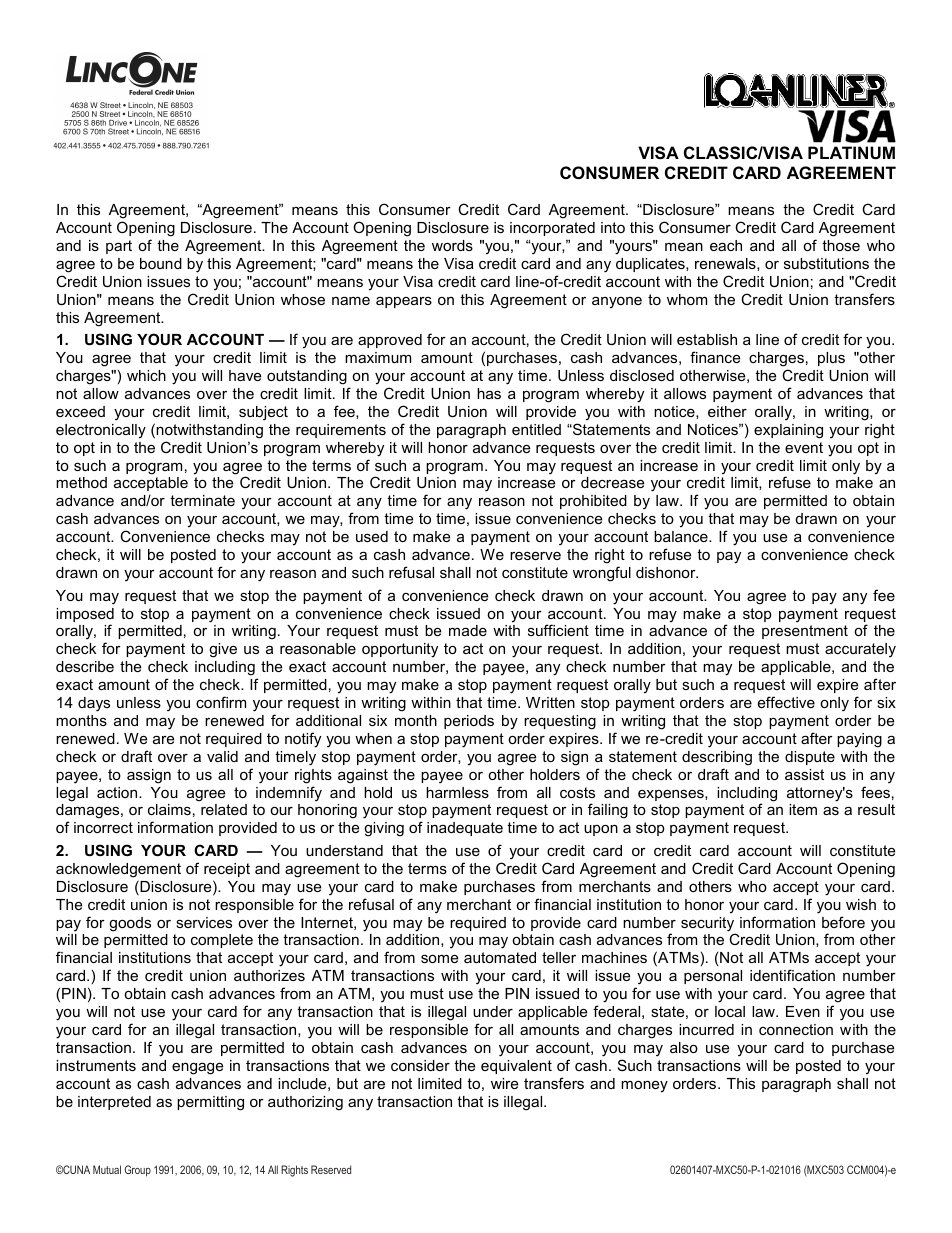 The width and height of the image is (952, 1233). What do you see at coordinates (504, 1083) in the image?
I see `wire` at bounding box center [504, 1083].
